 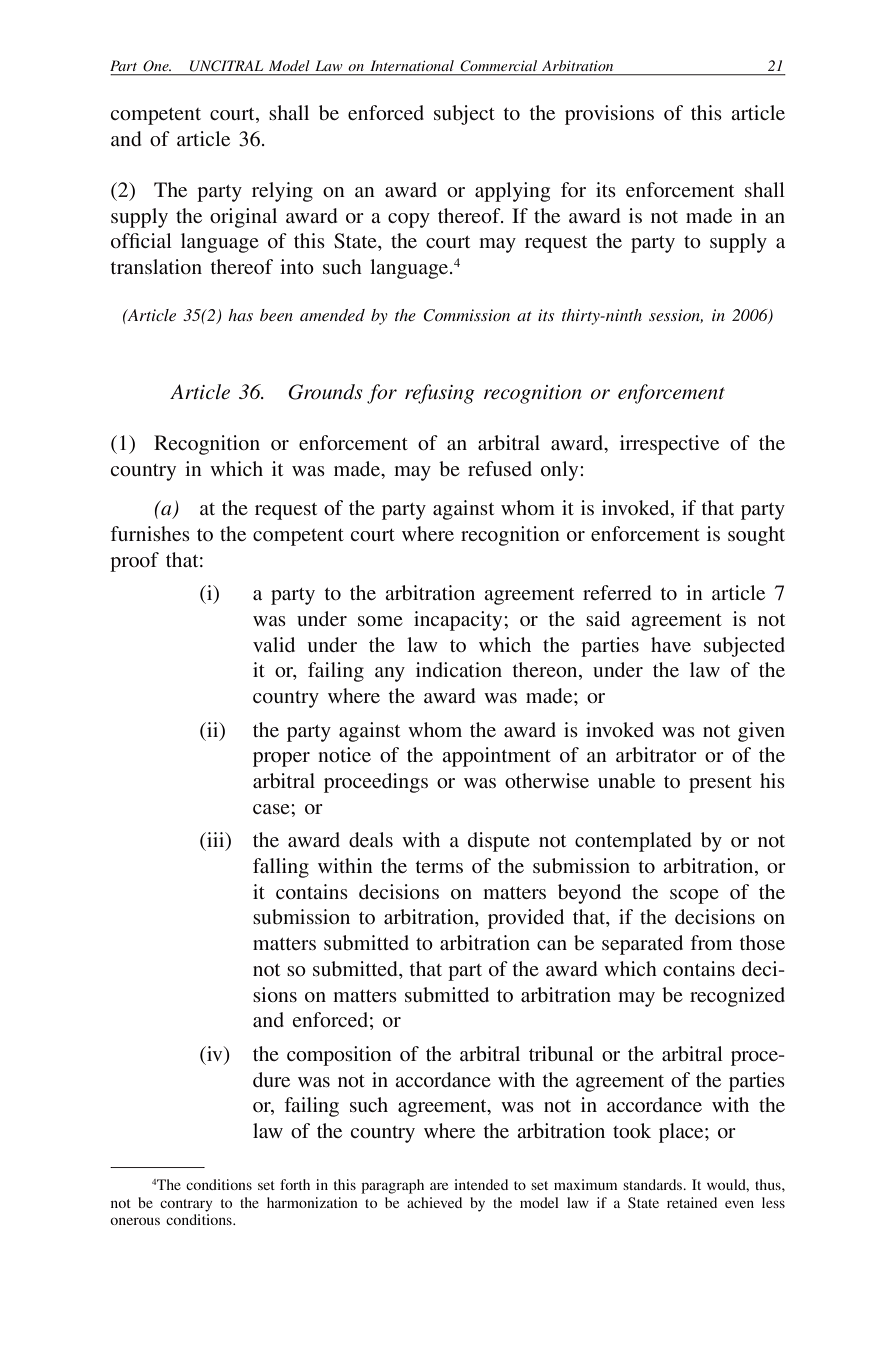 I want to click on dispute, so click(x=499, y=842).
